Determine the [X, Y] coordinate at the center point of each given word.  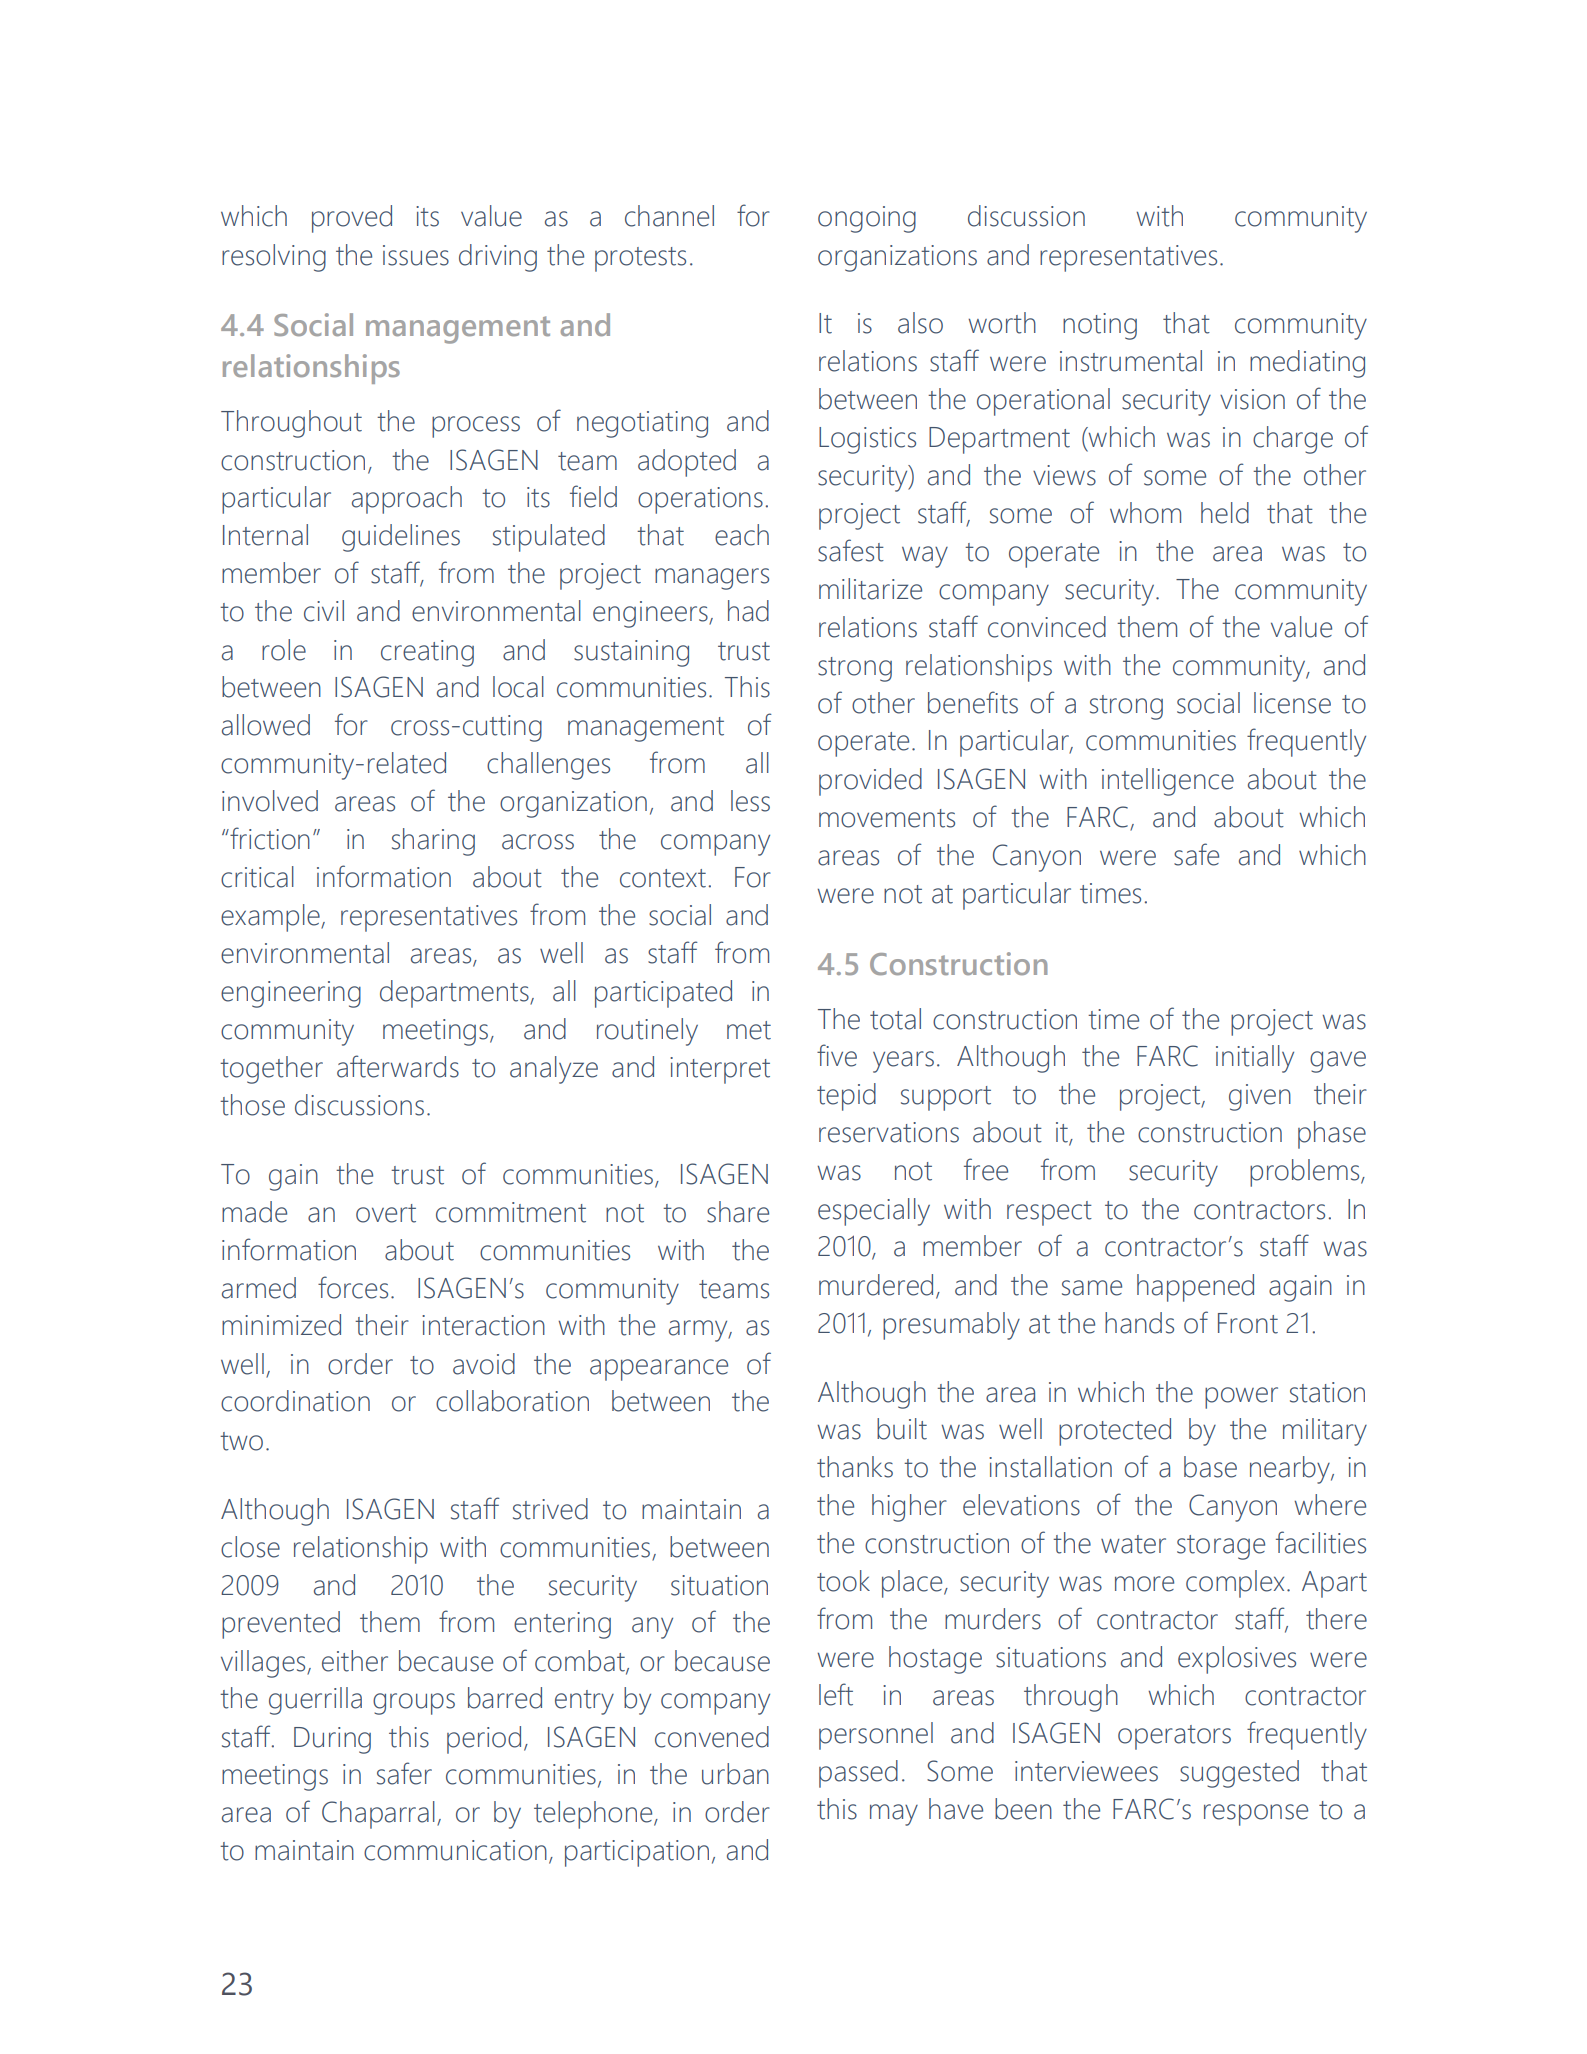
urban [735, 1774]
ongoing [867, 219]
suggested [1239, 1774]
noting [1100, 326]
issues [416, 255]
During [332, 1740]
